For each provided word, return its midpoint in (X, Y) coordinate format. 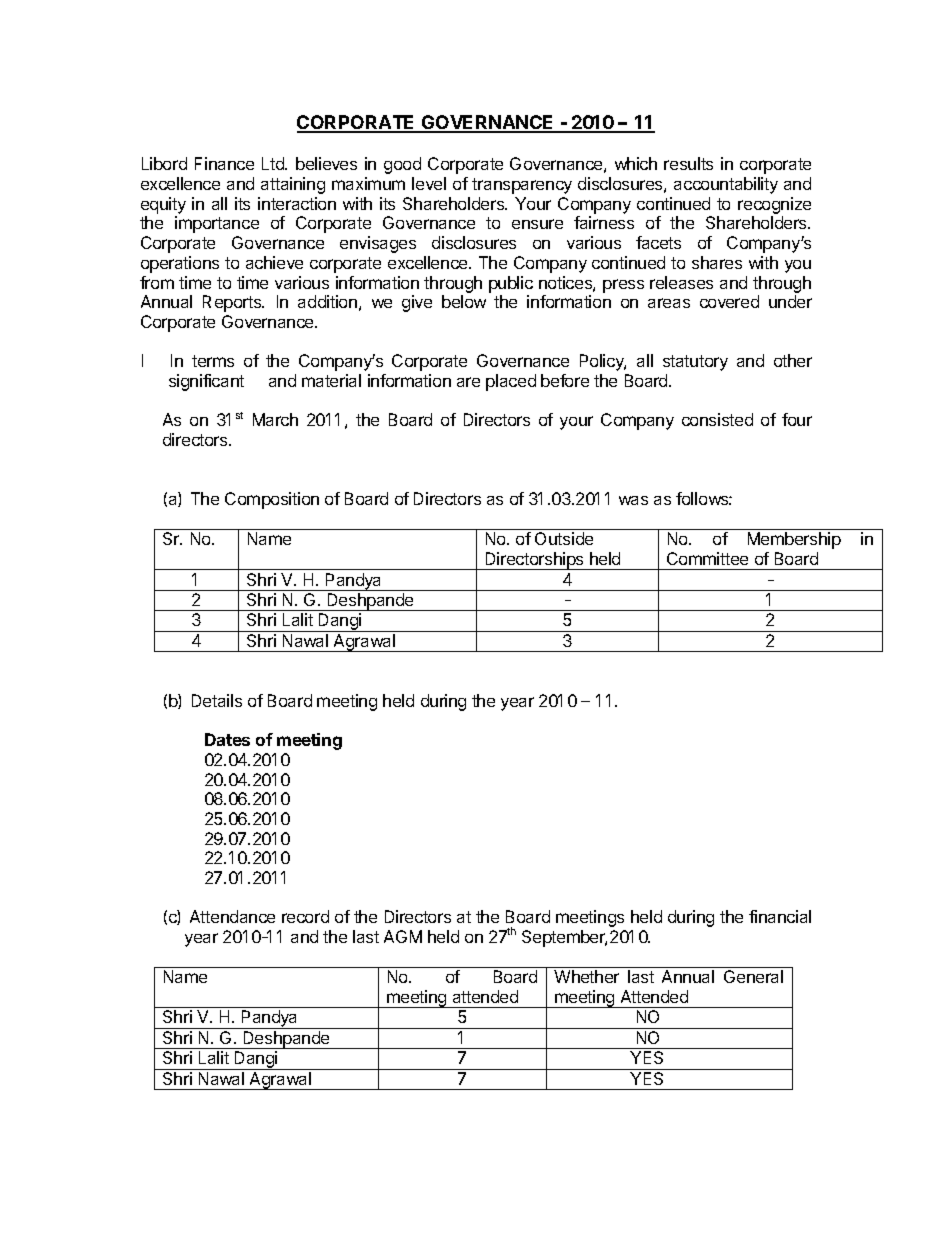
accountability (726, 185)
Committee (707, 558)
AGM (403, 936)
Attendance (232, 916)
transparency (522, 186)
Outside (564, 538)
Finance (224, 163)
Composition (272, 500)
